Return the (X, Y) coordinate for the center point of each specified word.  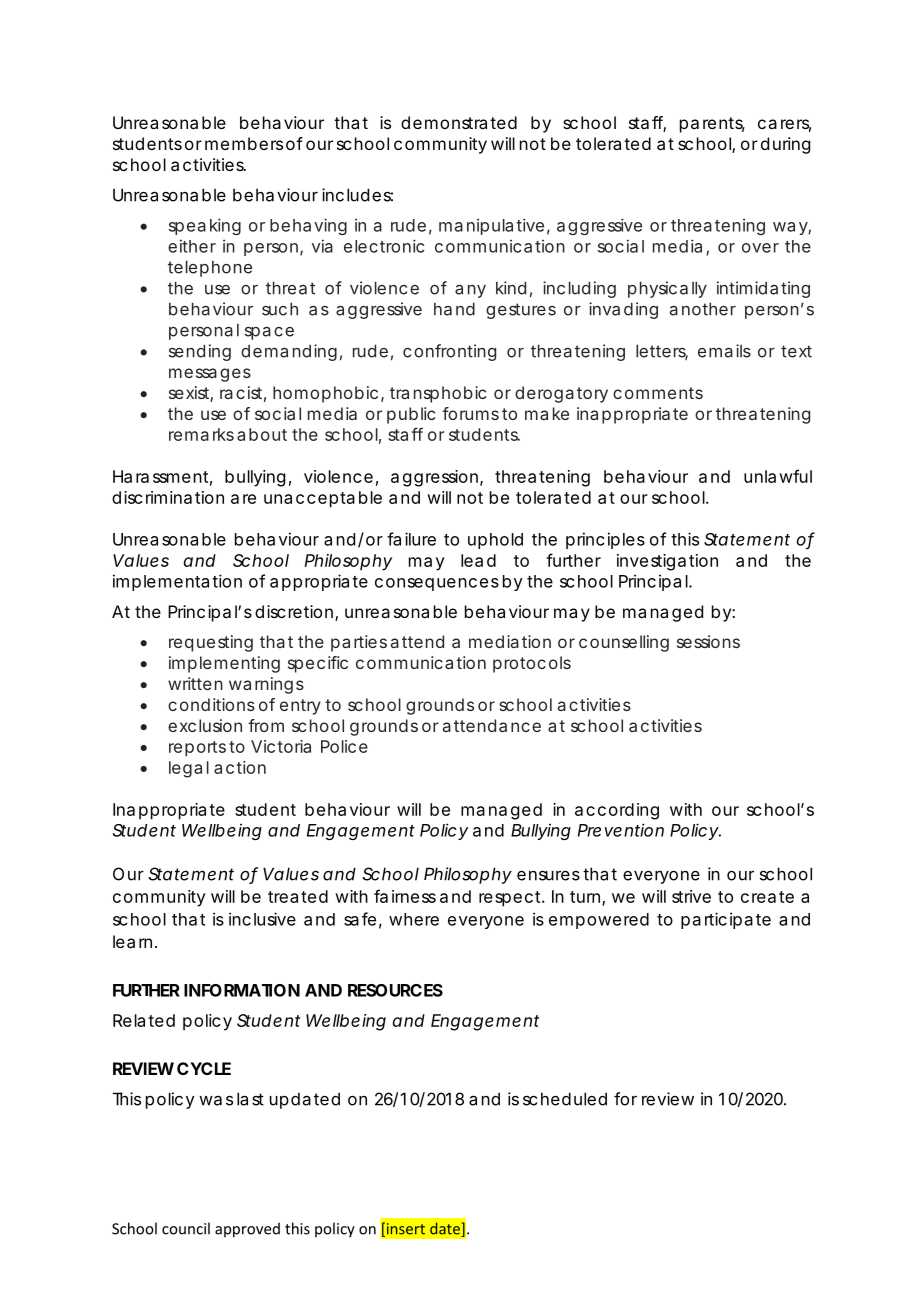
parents (712, 125)
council (186, 1228)
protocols (532, 664)
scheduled (565, 1099)
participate (726, 920)
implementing (224, 664)
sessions (708, 641)
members (244, 143)
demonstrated (459, 122)
